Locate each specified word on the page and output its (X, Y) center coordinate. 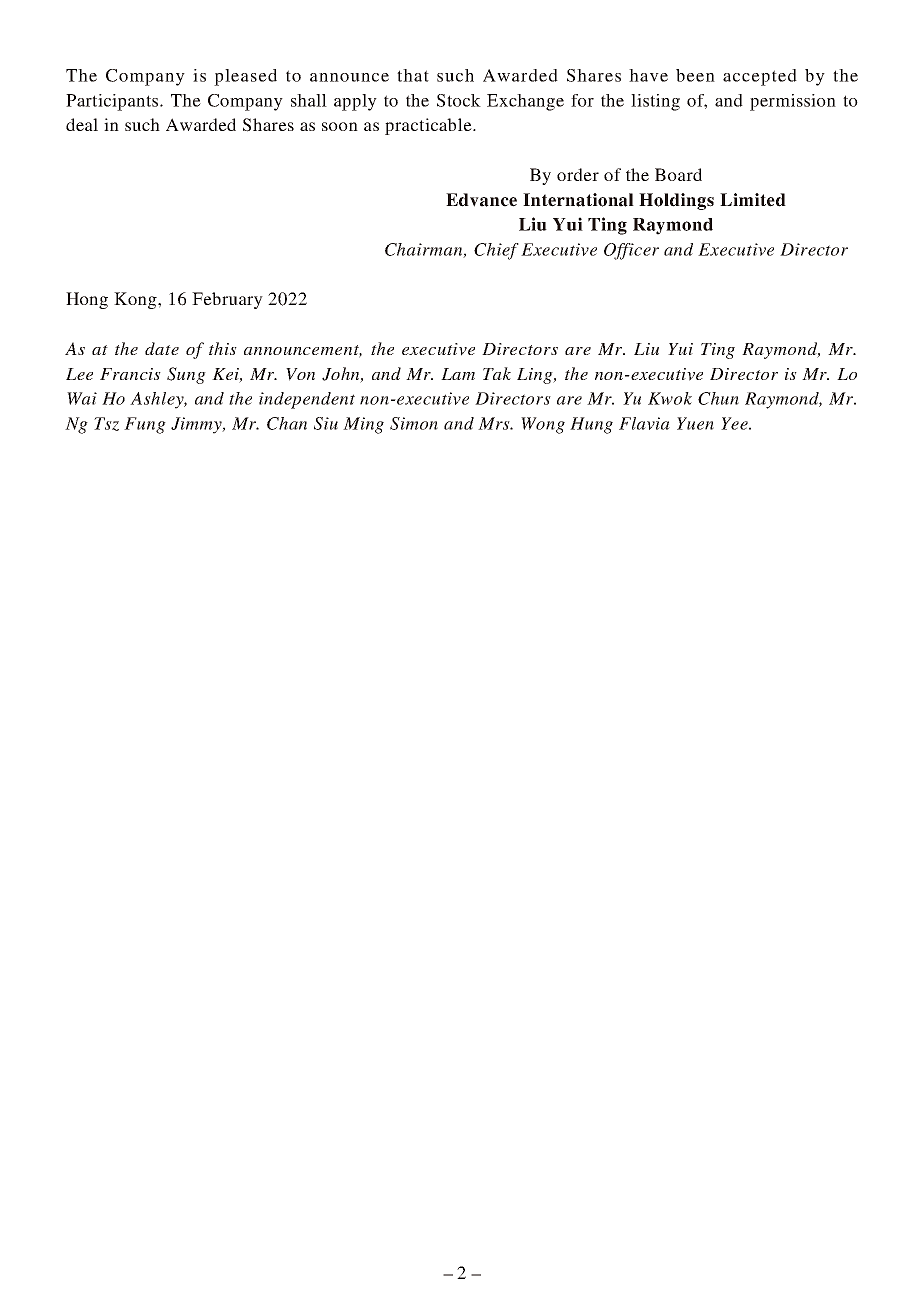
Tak (497, 373)
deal (82, 124)
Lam (458, 374)
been (695, 75)
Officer (631, 251)
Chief (496, 251)
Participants (113, 102)
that (413, 75)
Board (678, 174)
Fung (145, 425)
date (162, 348)
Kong (136, 300)
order (578, 174)
